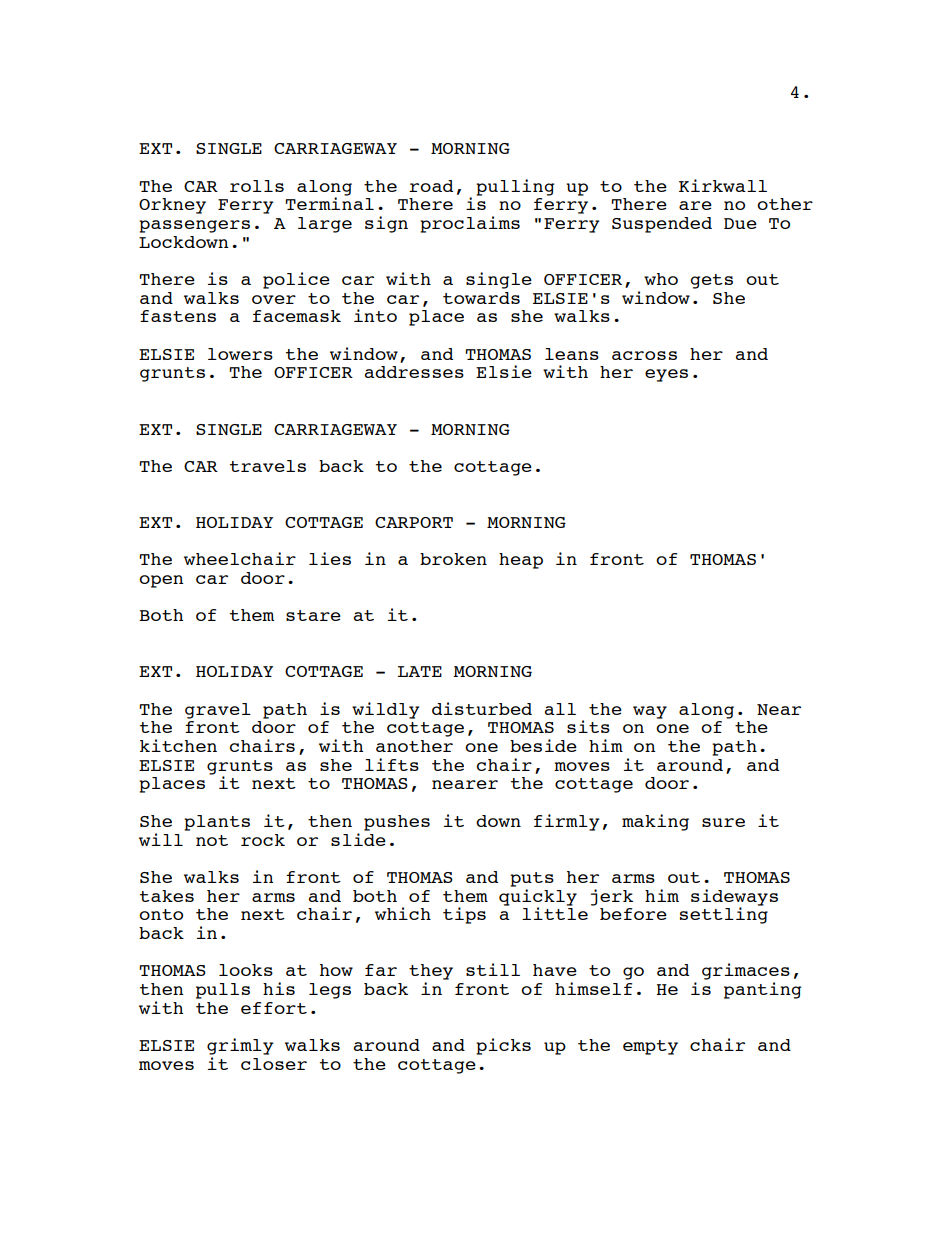  I want to click on plants, so click(217, 823).
